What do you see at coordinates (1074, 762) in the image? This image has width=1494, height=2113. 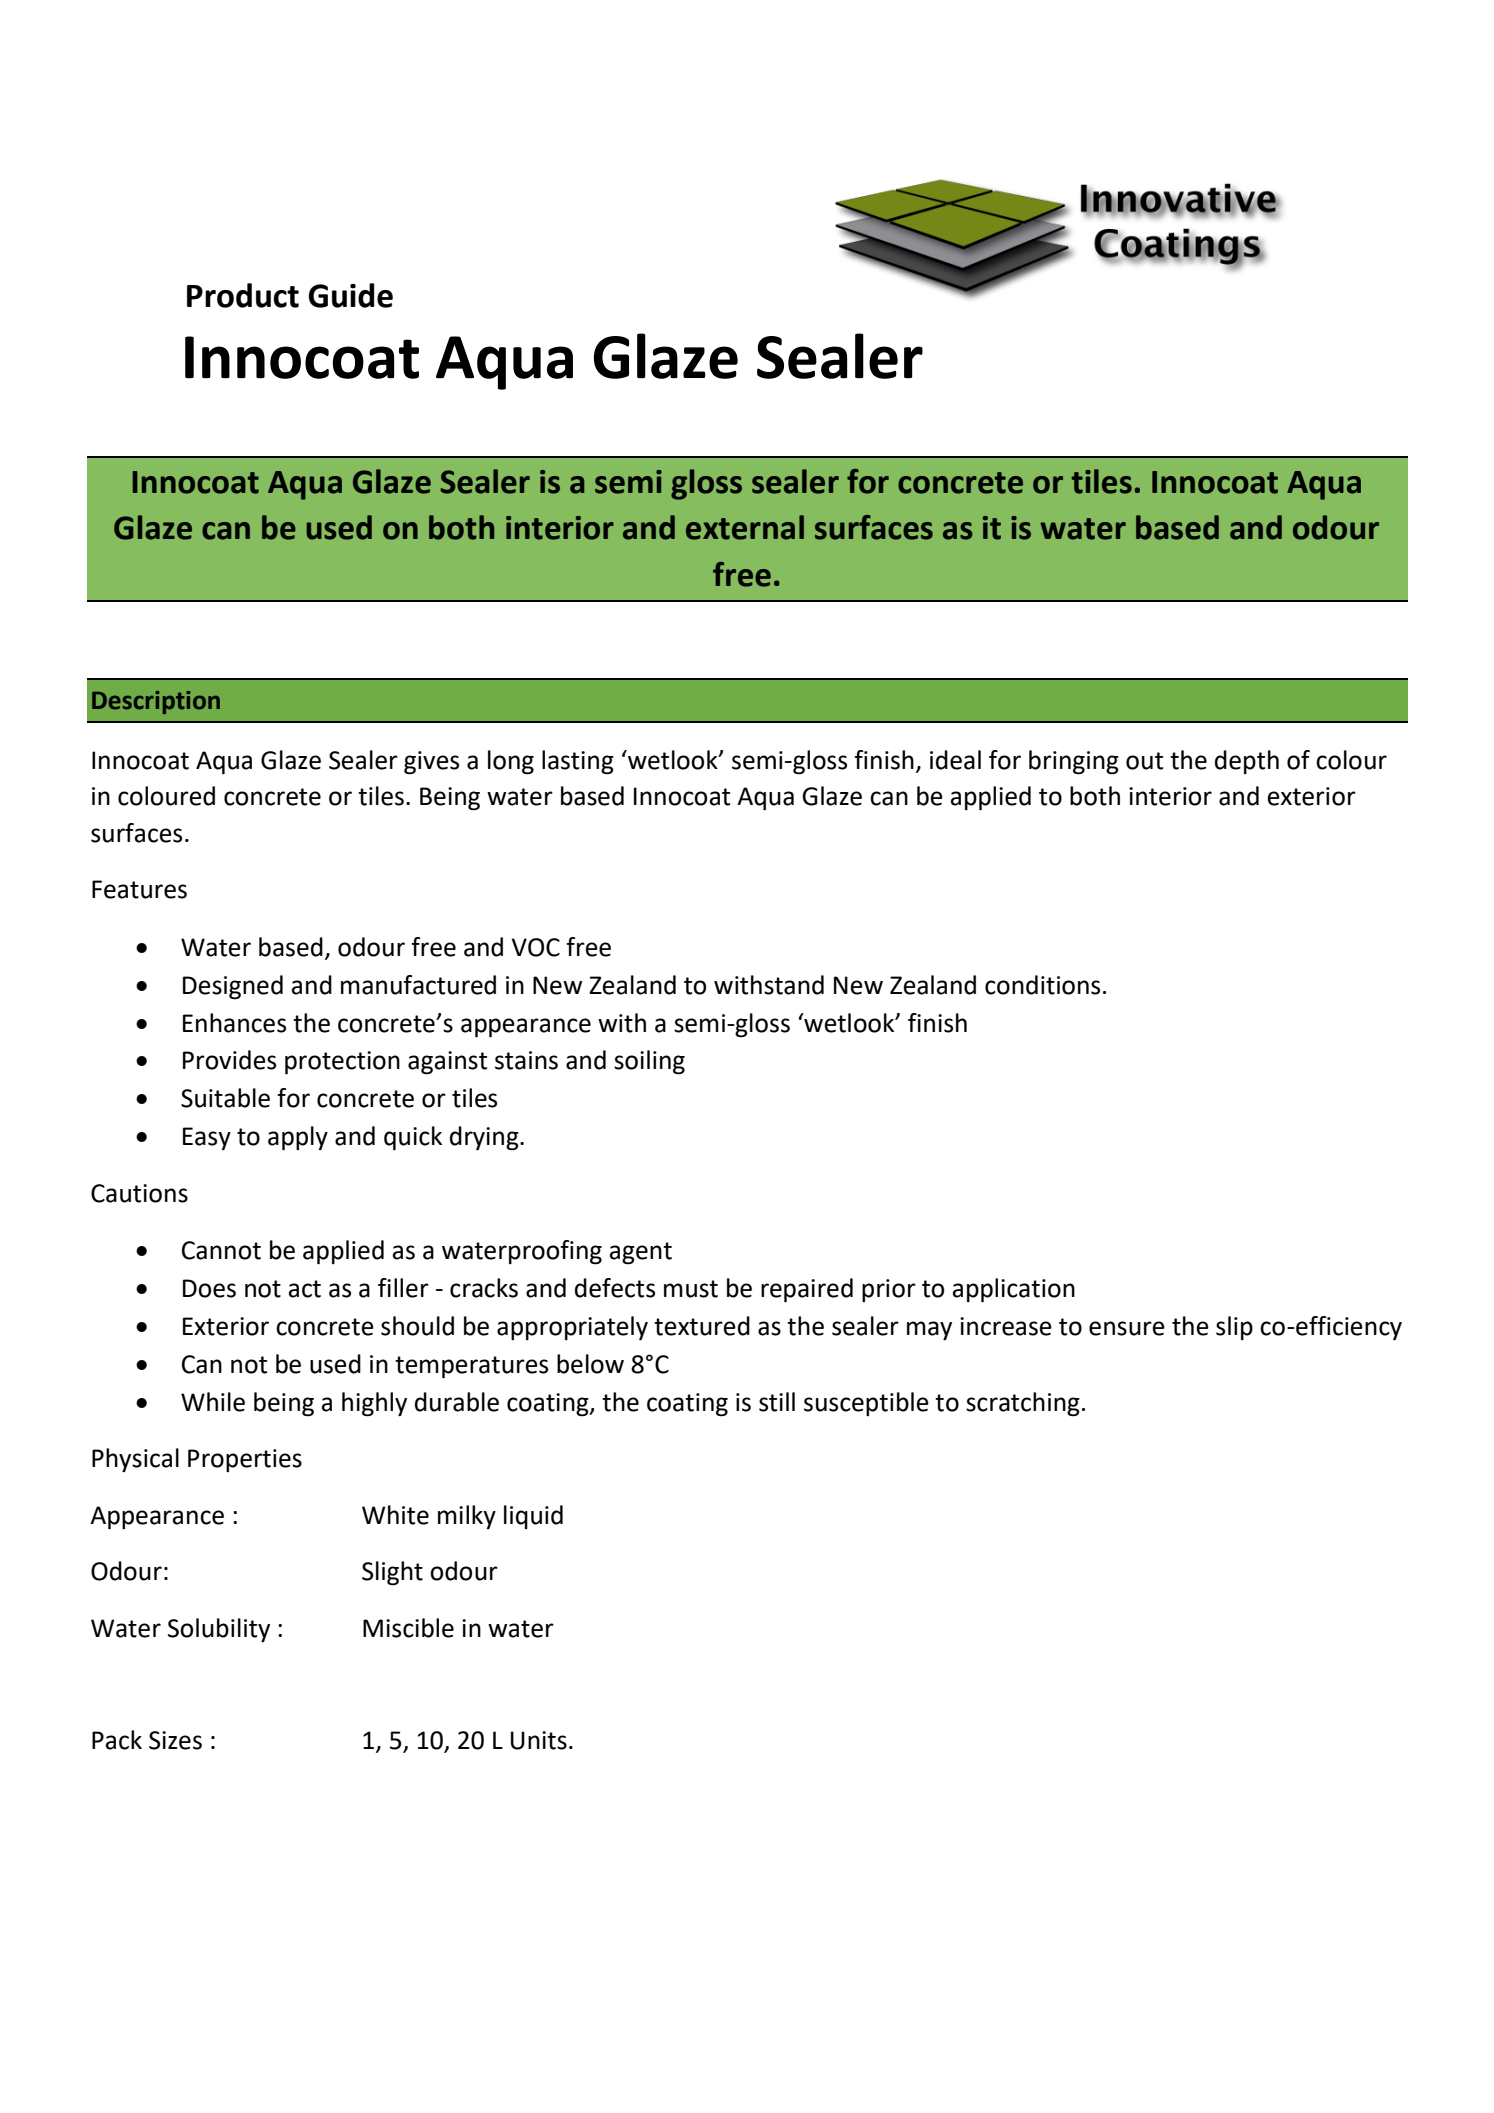 I see `bringing` at bounding box center [1074, 762].
